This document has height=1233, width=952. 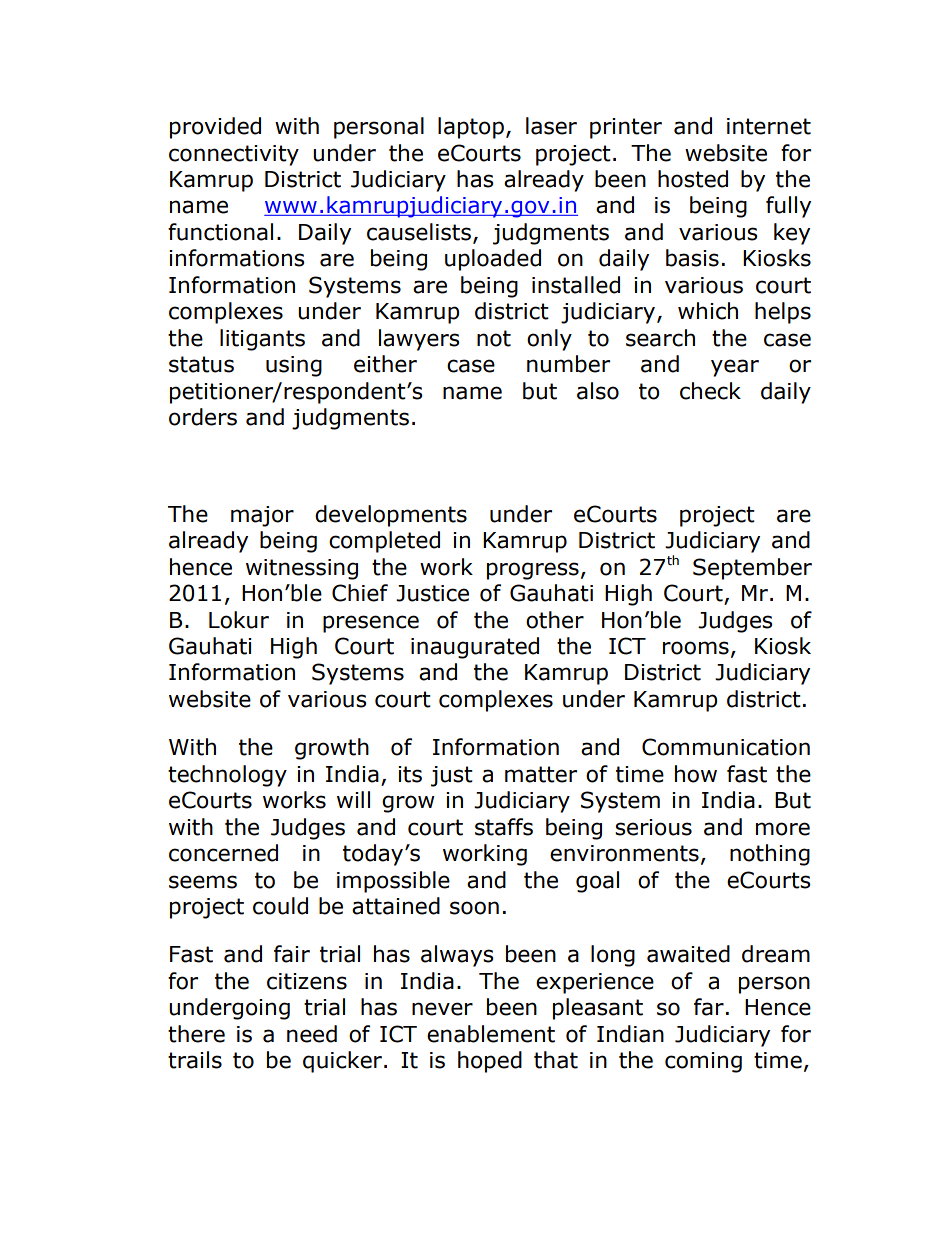 What do you see at coordinates (491, 1034) in the document?
I see `enablement` at bounding box center [491, 1034].
